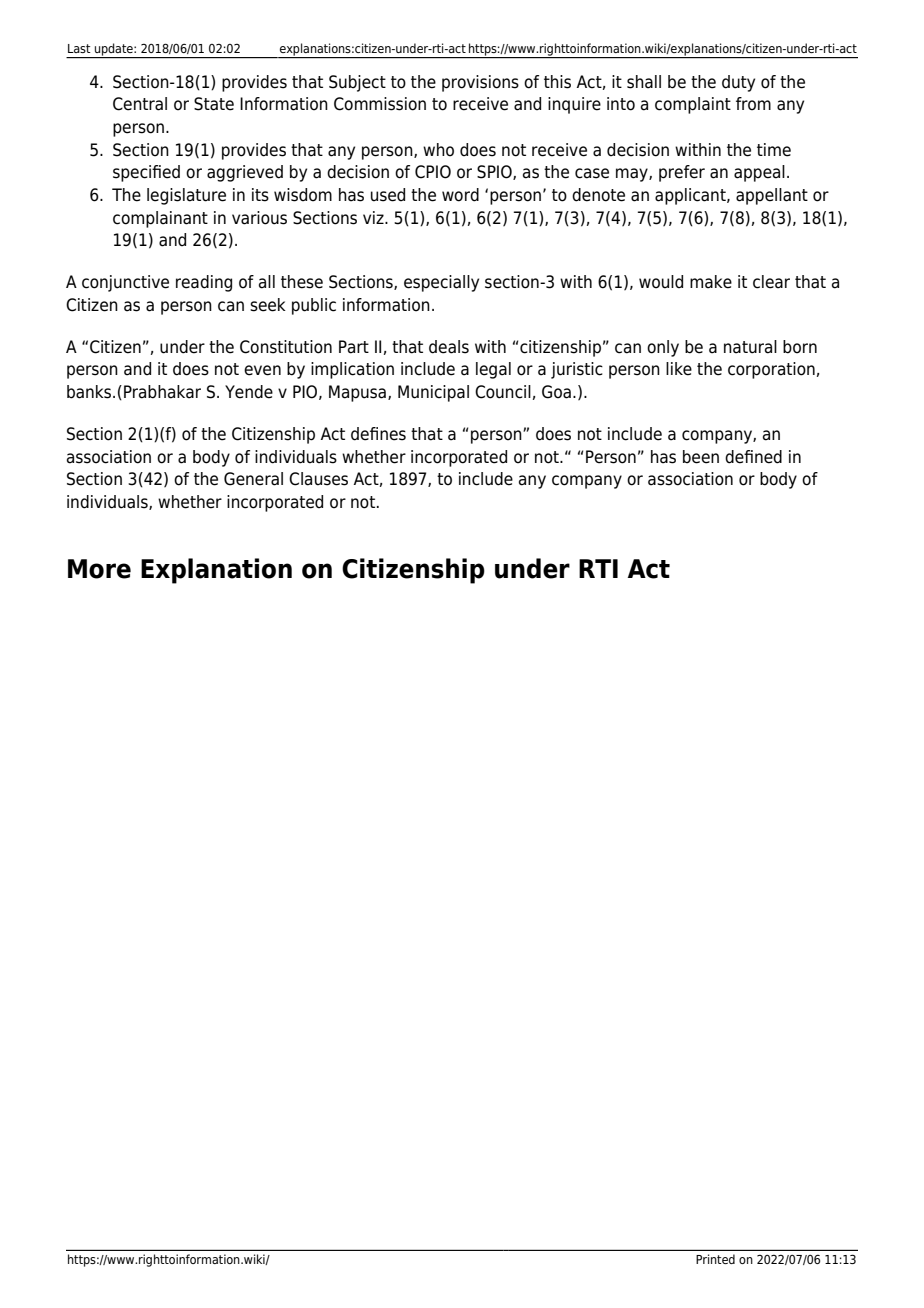 This screenshot has height=1308, width=924. Describe the element at coordinates (480, 83) in the screenshot. I see `provisions` at that location.
